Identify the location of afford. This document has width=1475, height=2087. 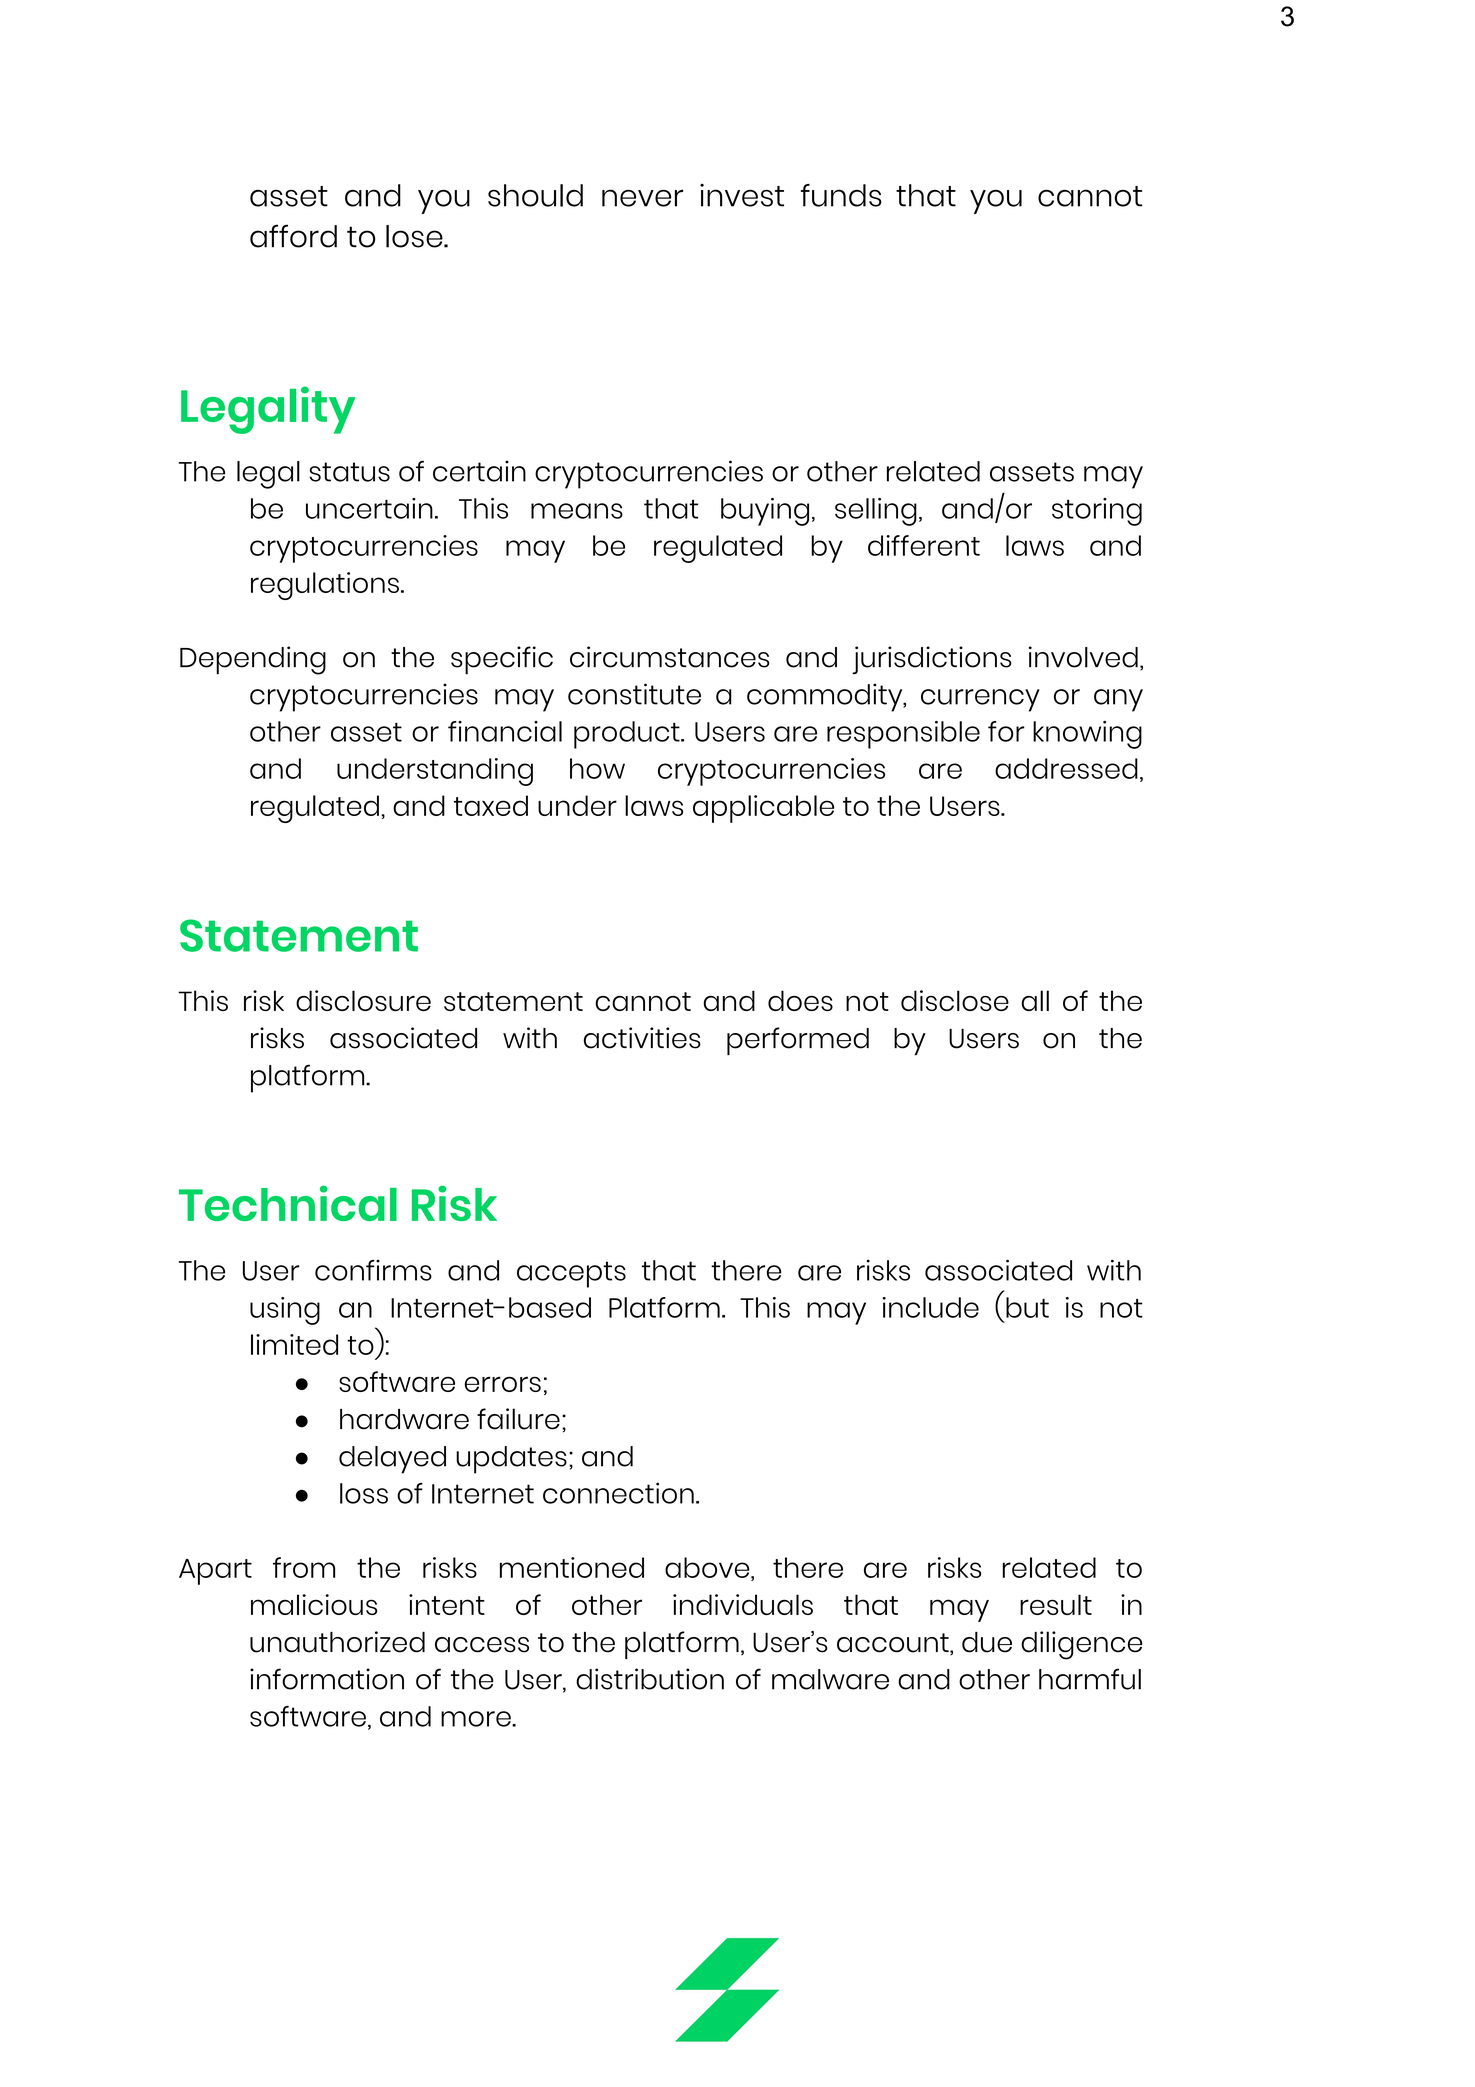
(293, 236).
